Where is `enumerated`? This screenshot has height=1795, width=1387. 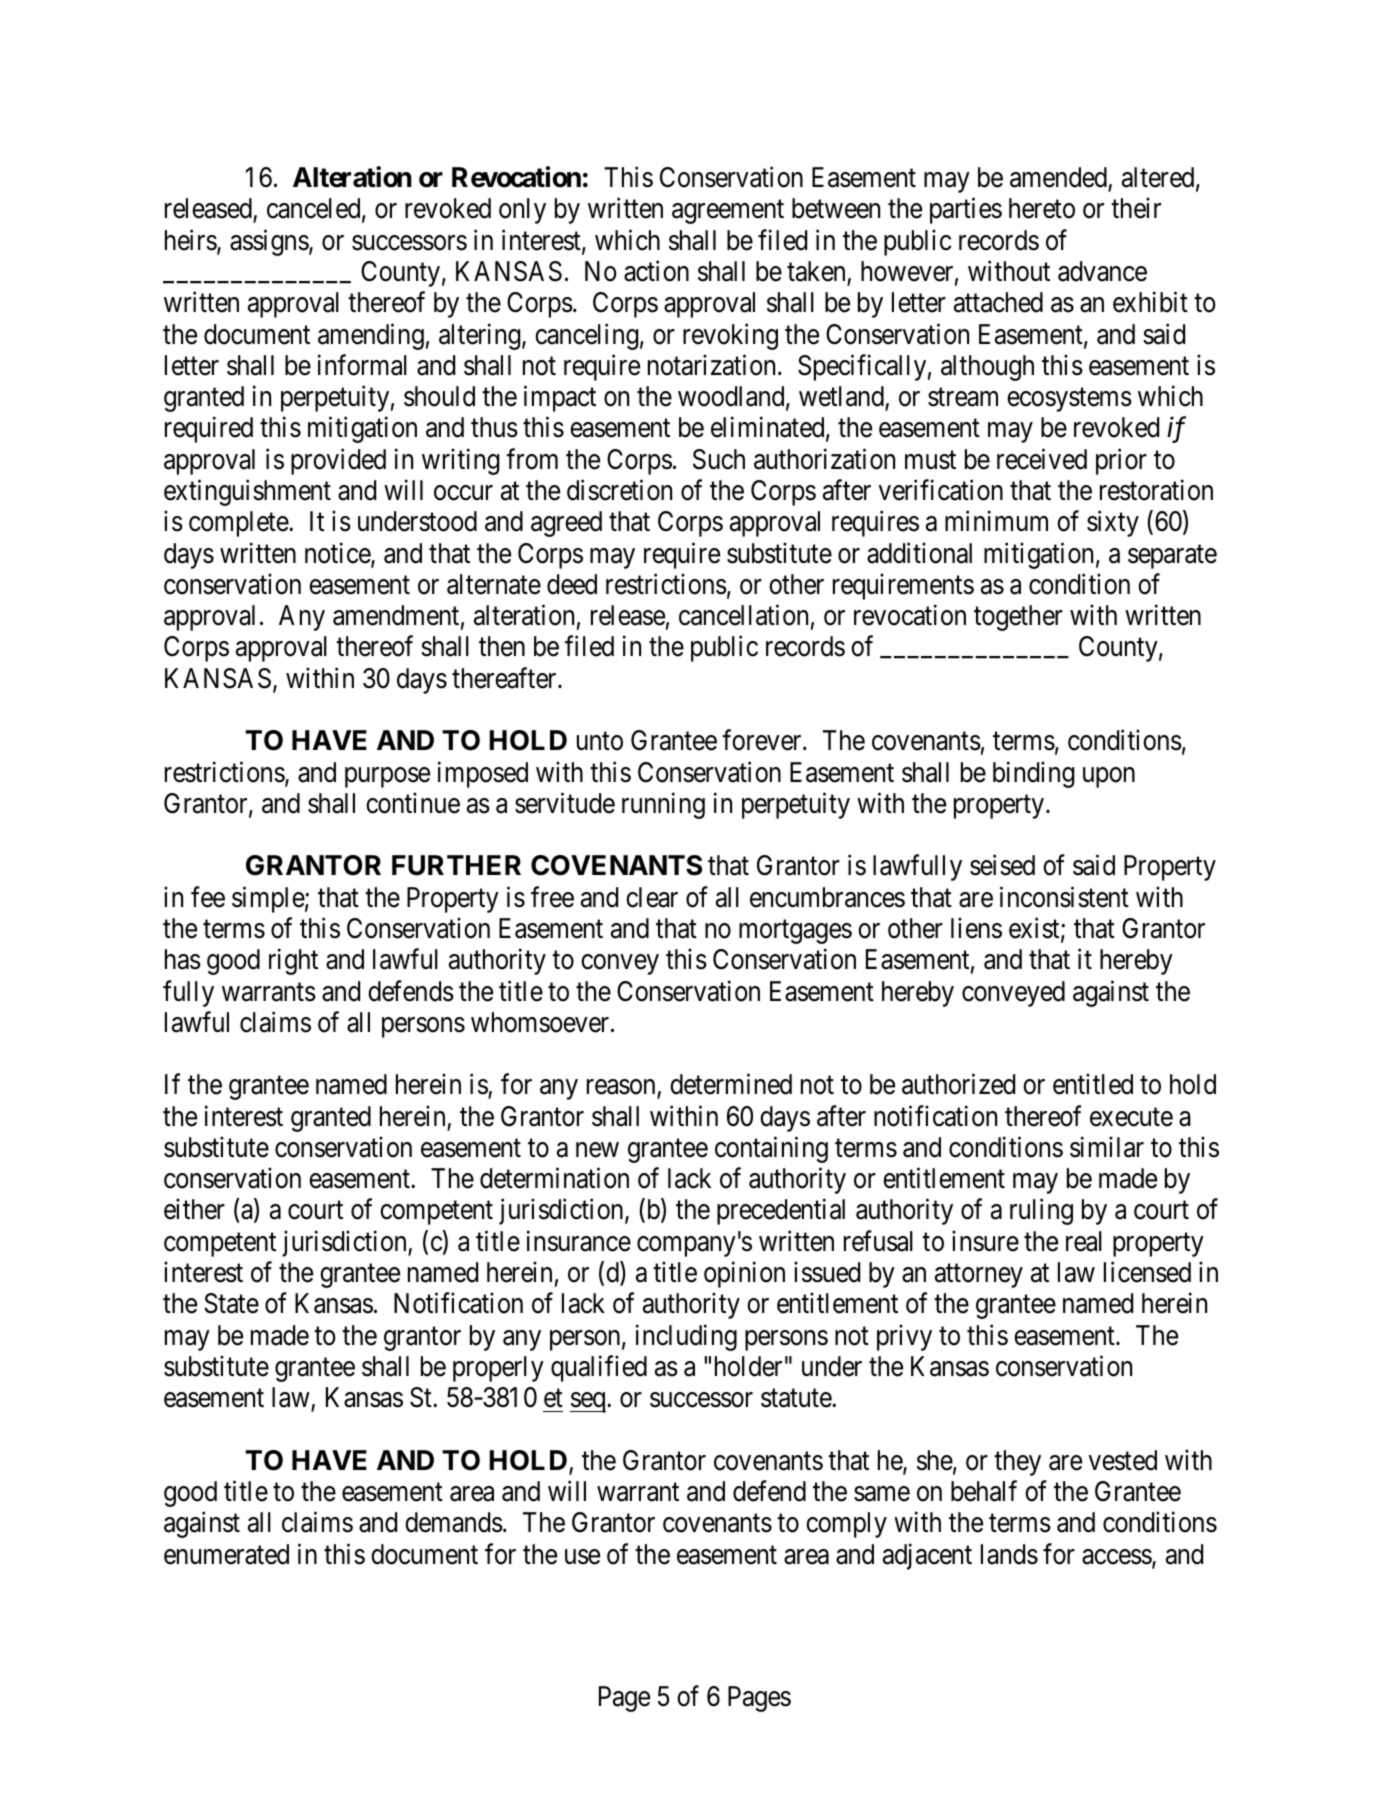 enumerated is located at coordinates (226, 1554).
